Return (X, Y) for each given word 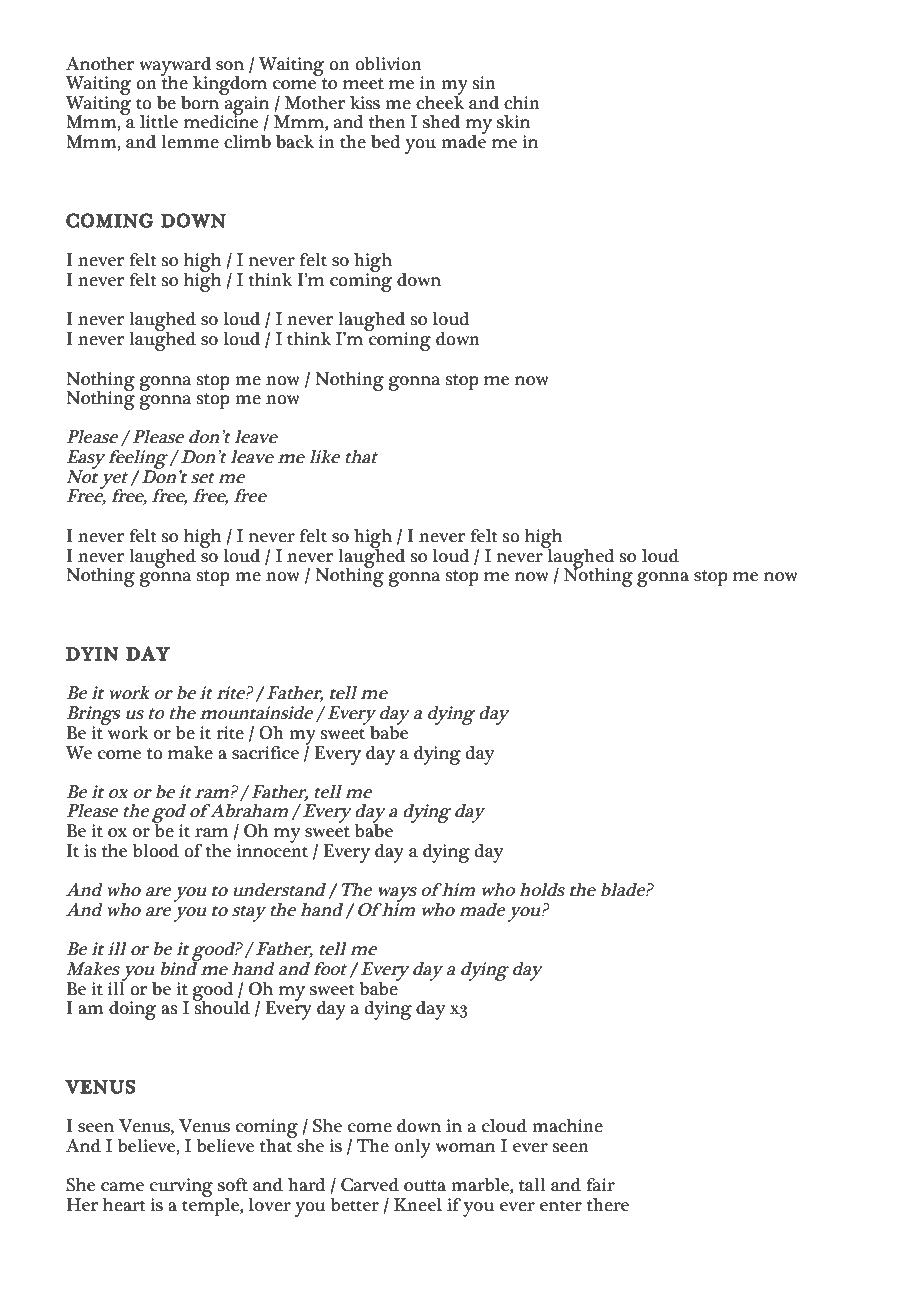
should (221, 1006)
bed (386, 142)
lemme (190, 141)
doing (133, 1010)
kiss (365, 102)
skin (513, 121)
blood (156, 851)
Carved (370, 1185)
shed (441, 121)
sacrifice (265, 753)
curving (181, 1189)
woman (465, 1148)
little (159, 122)
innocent (272, 849)
